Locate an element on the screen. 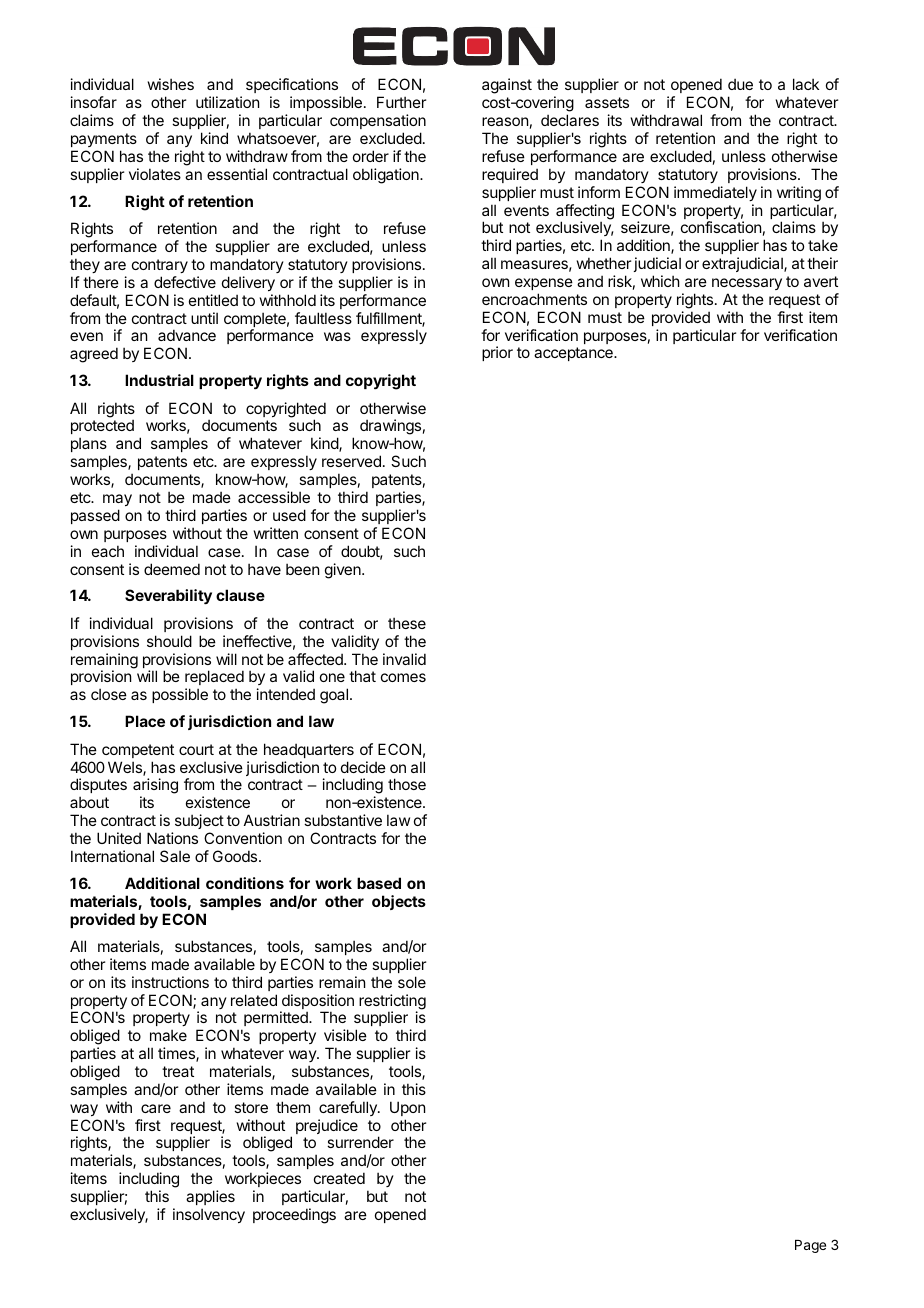 This screenshot has height=1308, width=924. these is located at coordinates (407, 623).
